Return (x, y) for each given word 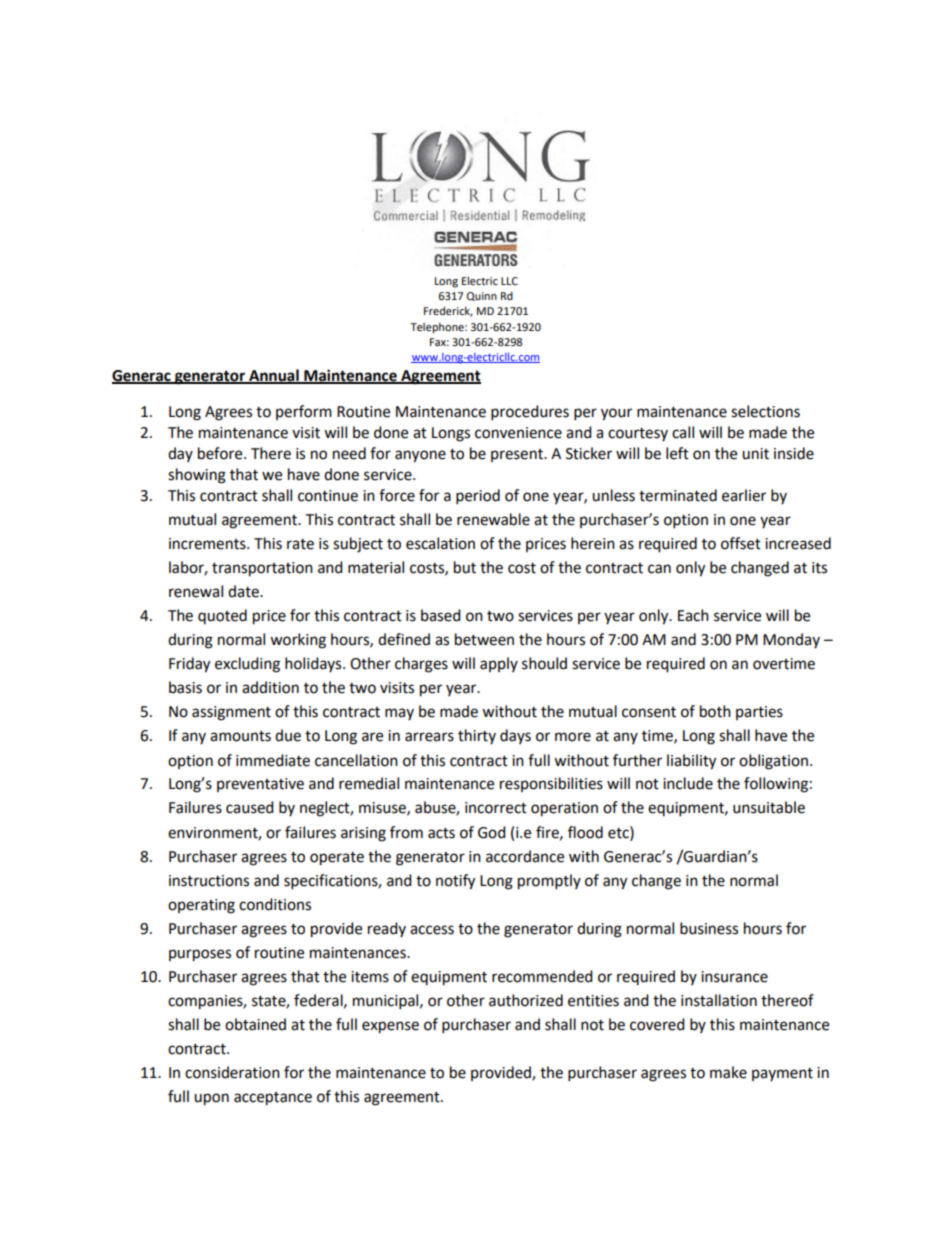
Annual (274, 376)
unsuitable (769, 807)
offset (741, 543)
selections (765, 411)
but (465, 567)
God (492, 832)
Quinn (482, 296)
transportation (262, 569)
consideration (232, 1072)
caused (250, 807)
